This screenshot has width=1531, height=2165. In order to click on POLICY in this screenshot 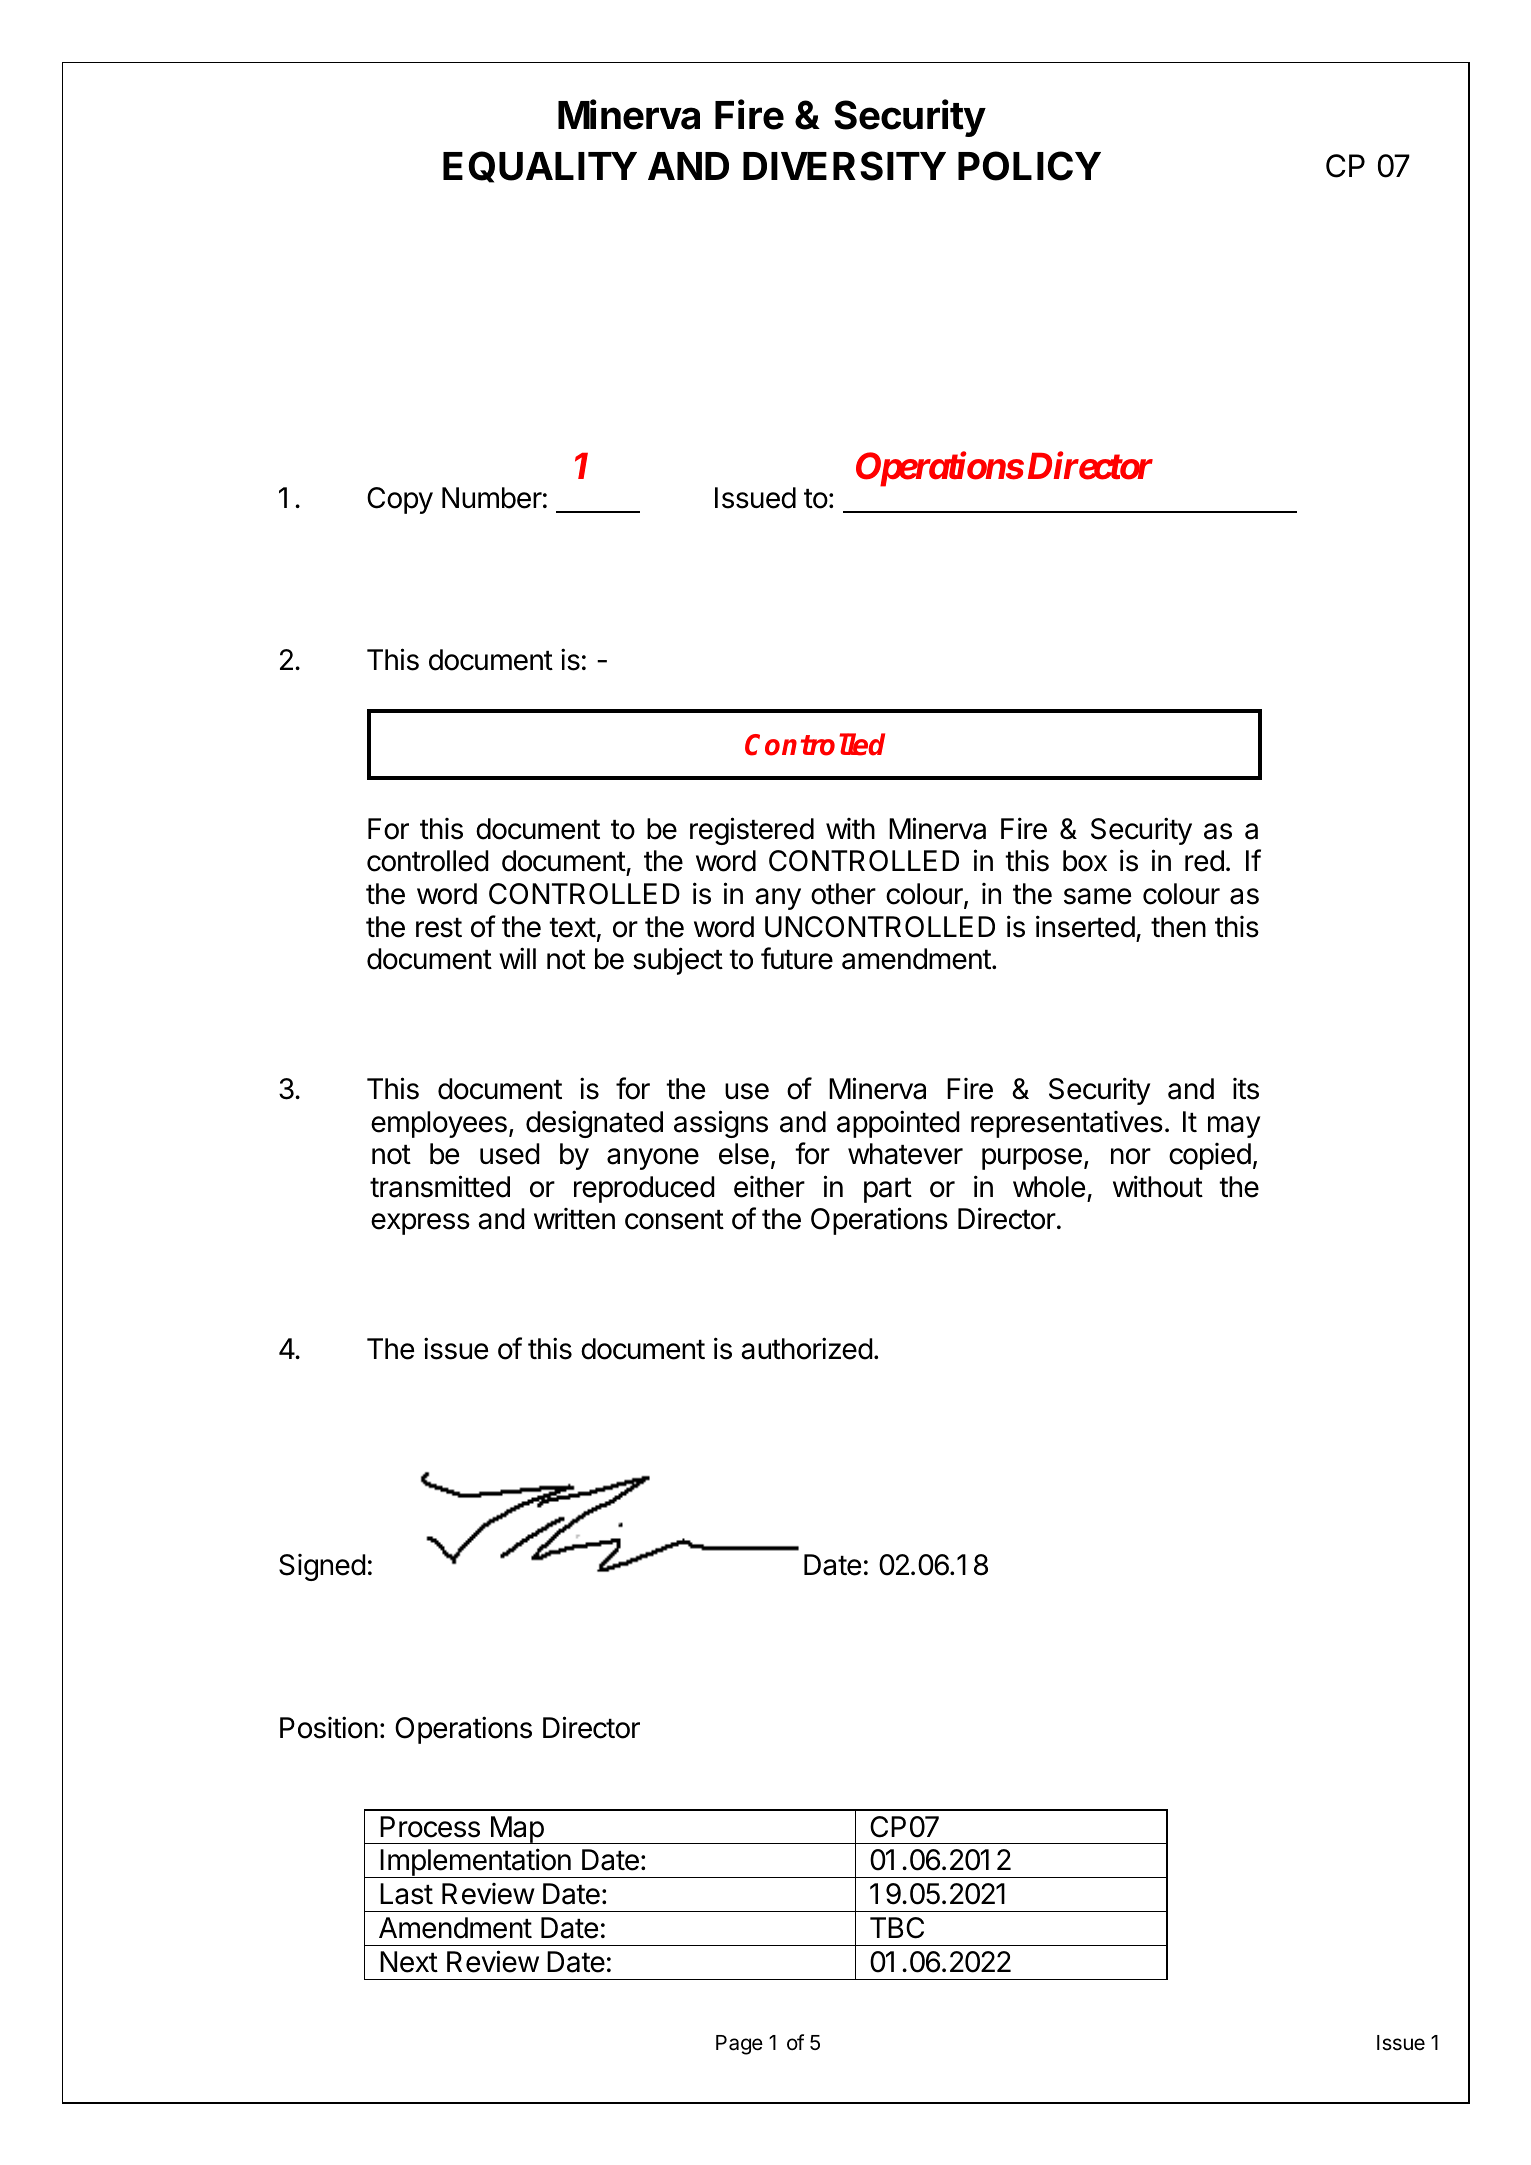, I will do `click(1029, 166)`.
